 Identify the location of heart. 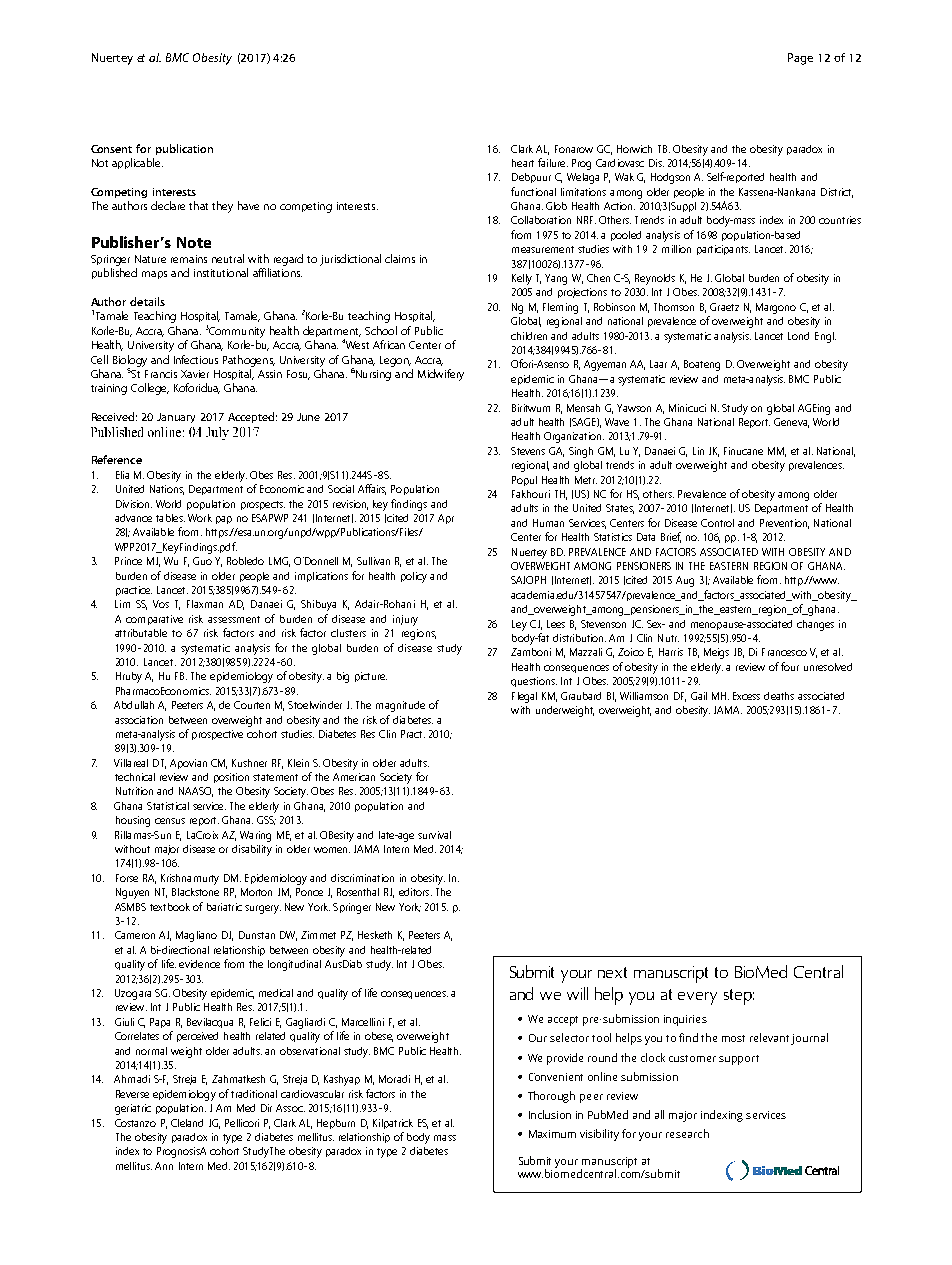
(523, 163).
